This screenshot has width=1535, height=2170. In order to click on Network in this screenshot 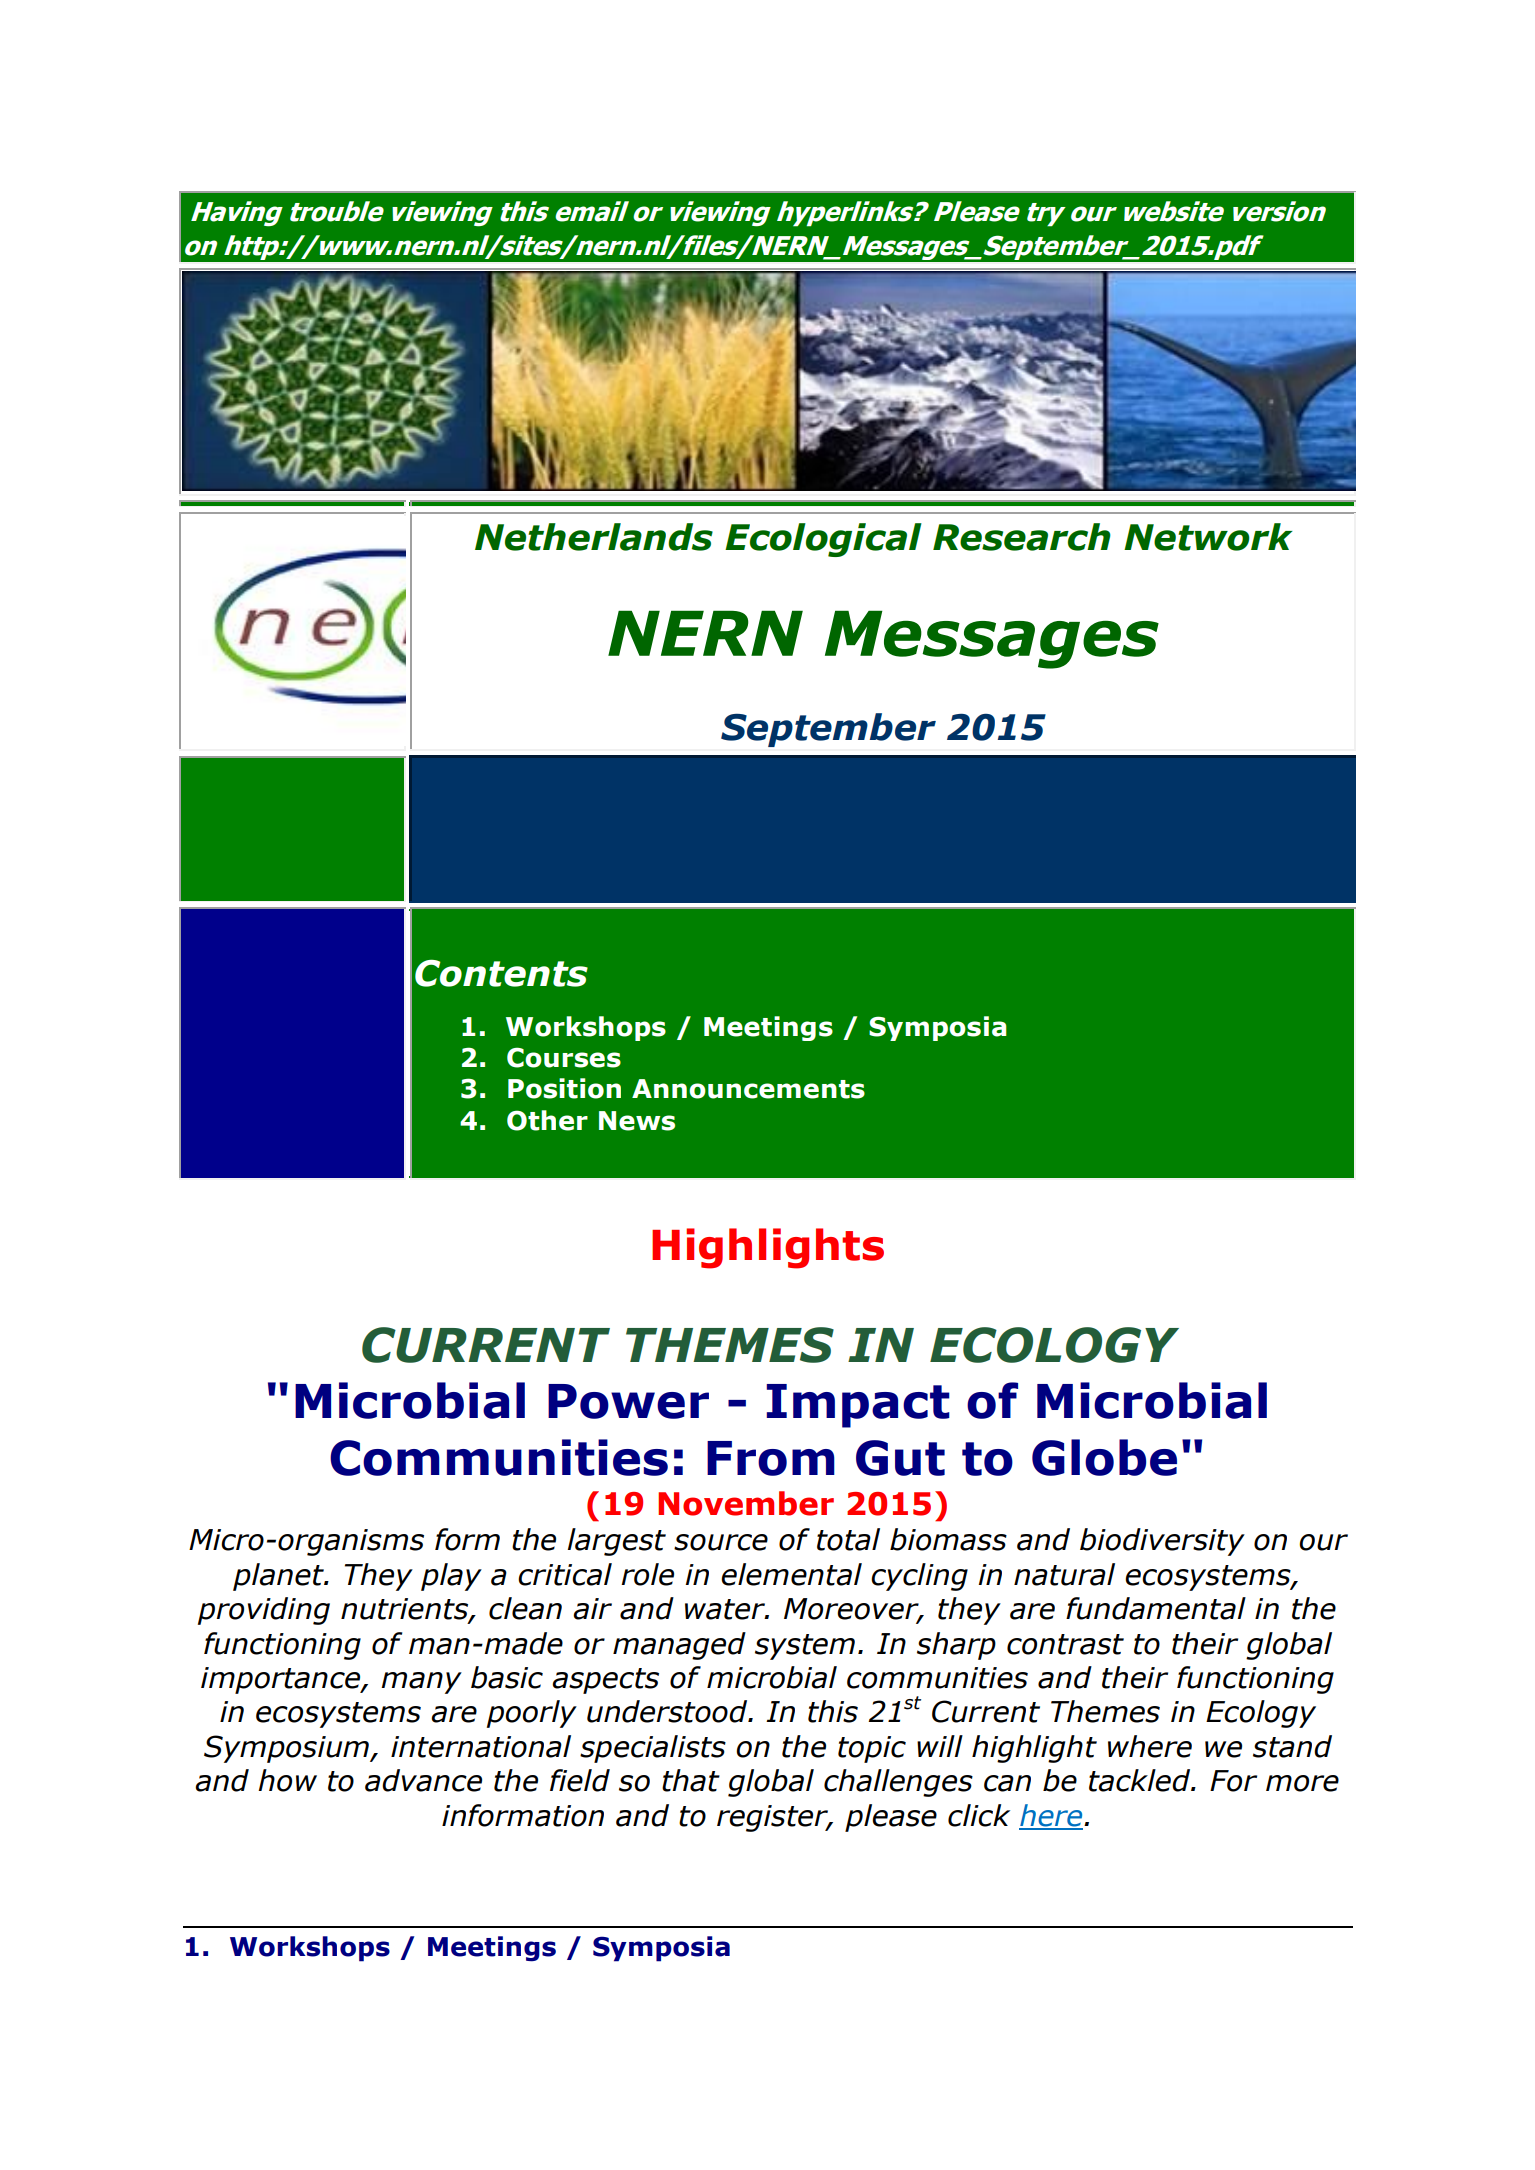, I will do `click(1208, 537)`.
